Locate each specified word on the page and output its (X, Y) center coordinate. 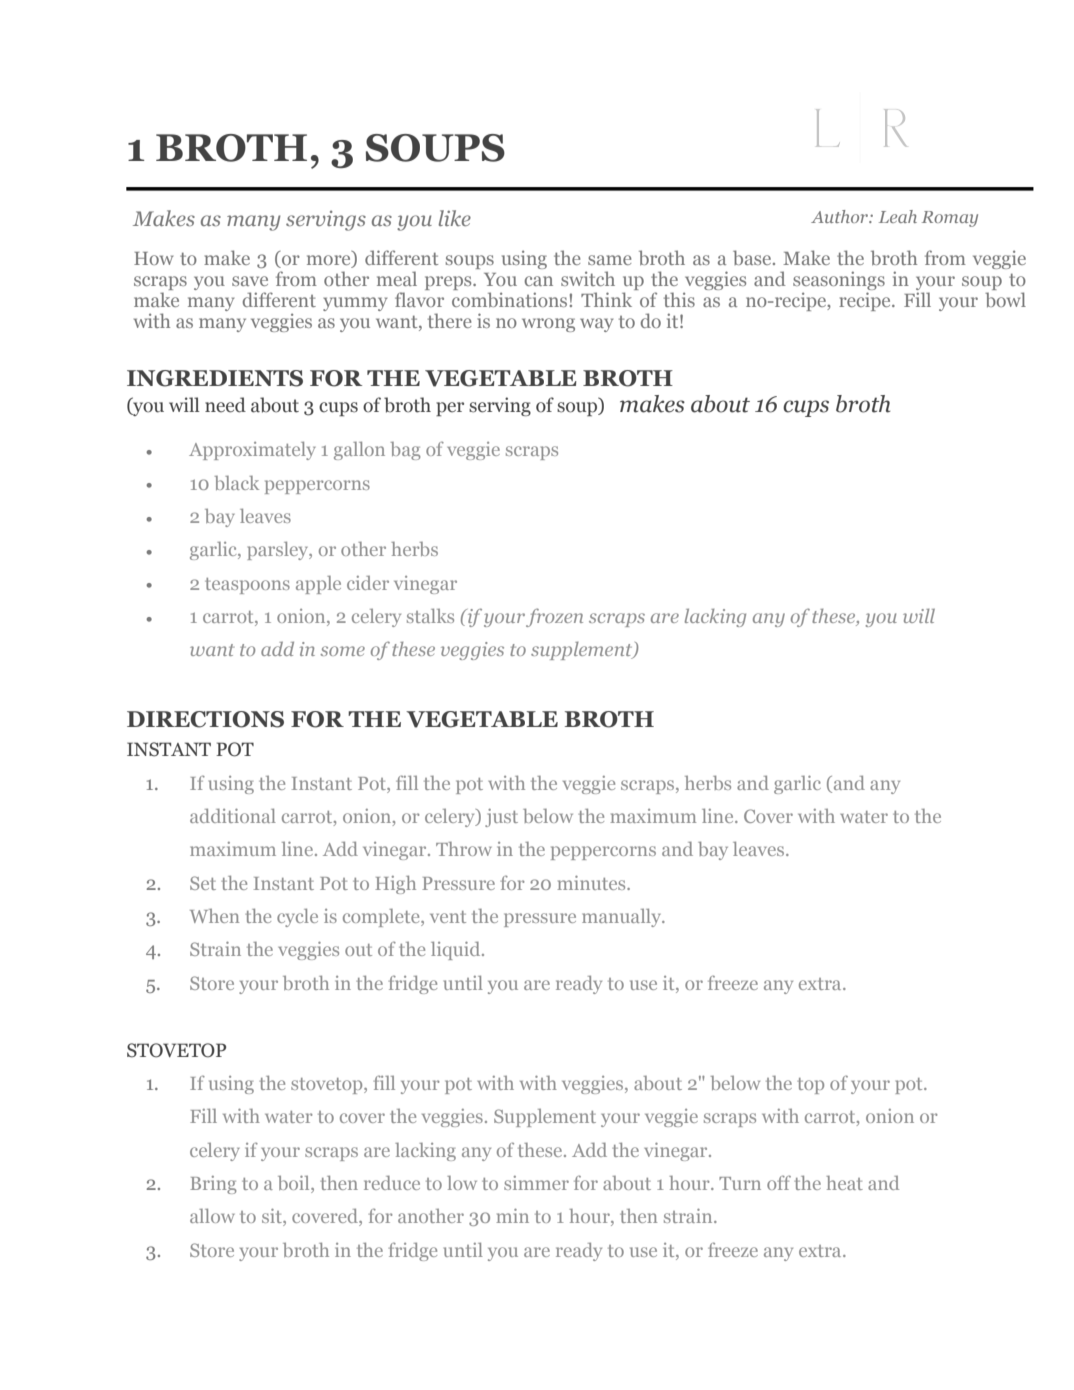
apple (318, 585)
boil (295, 1184)
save (250, 281)
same (610, 260)
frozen (554, 617)
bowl (1005, 299)
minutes (592, 883)
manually (623, 917)
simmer (536, 1183)
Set (203, 883)
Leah (898, 216)
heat (844, 1183)
